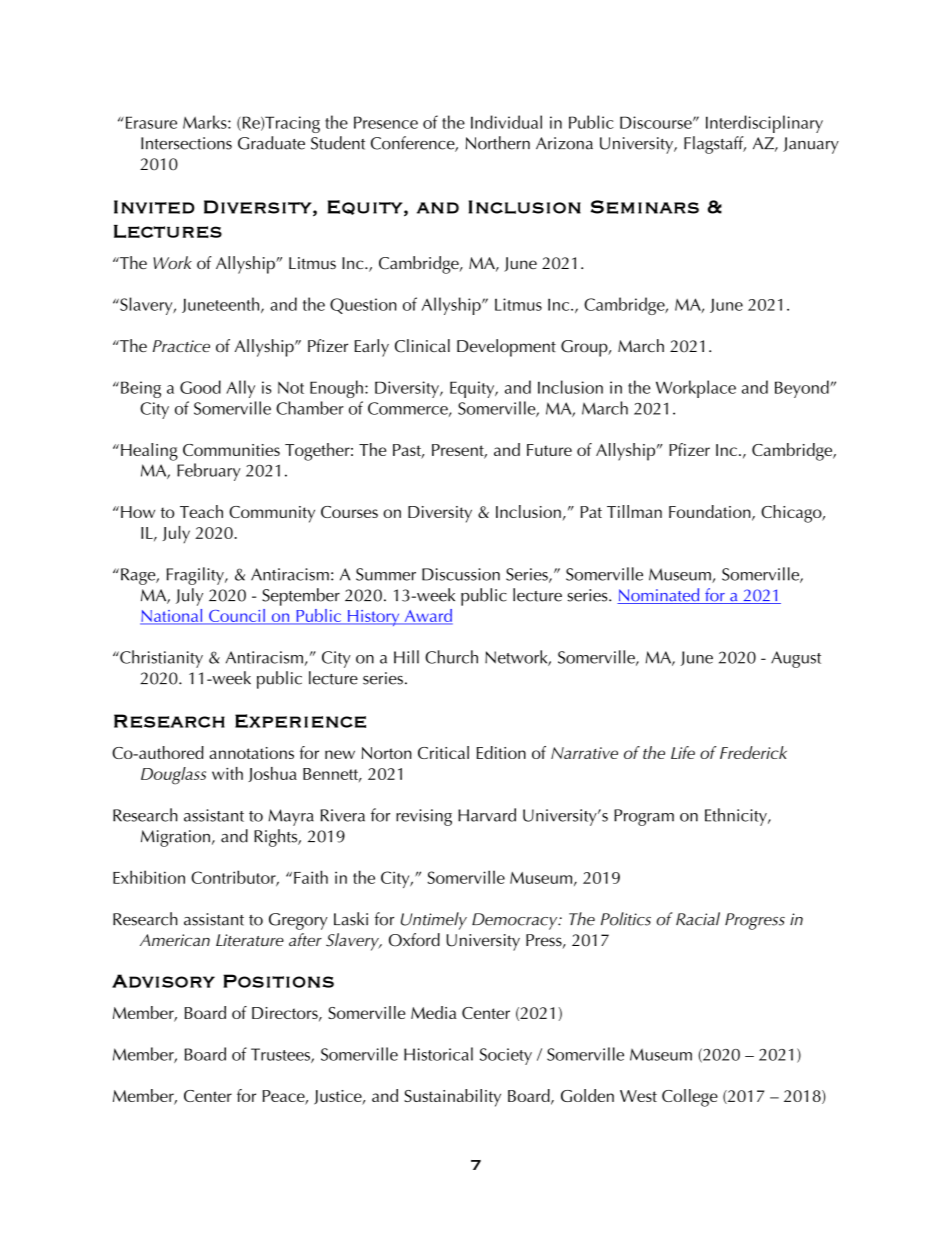  I want to click on Intersections, so click(186, 143).
